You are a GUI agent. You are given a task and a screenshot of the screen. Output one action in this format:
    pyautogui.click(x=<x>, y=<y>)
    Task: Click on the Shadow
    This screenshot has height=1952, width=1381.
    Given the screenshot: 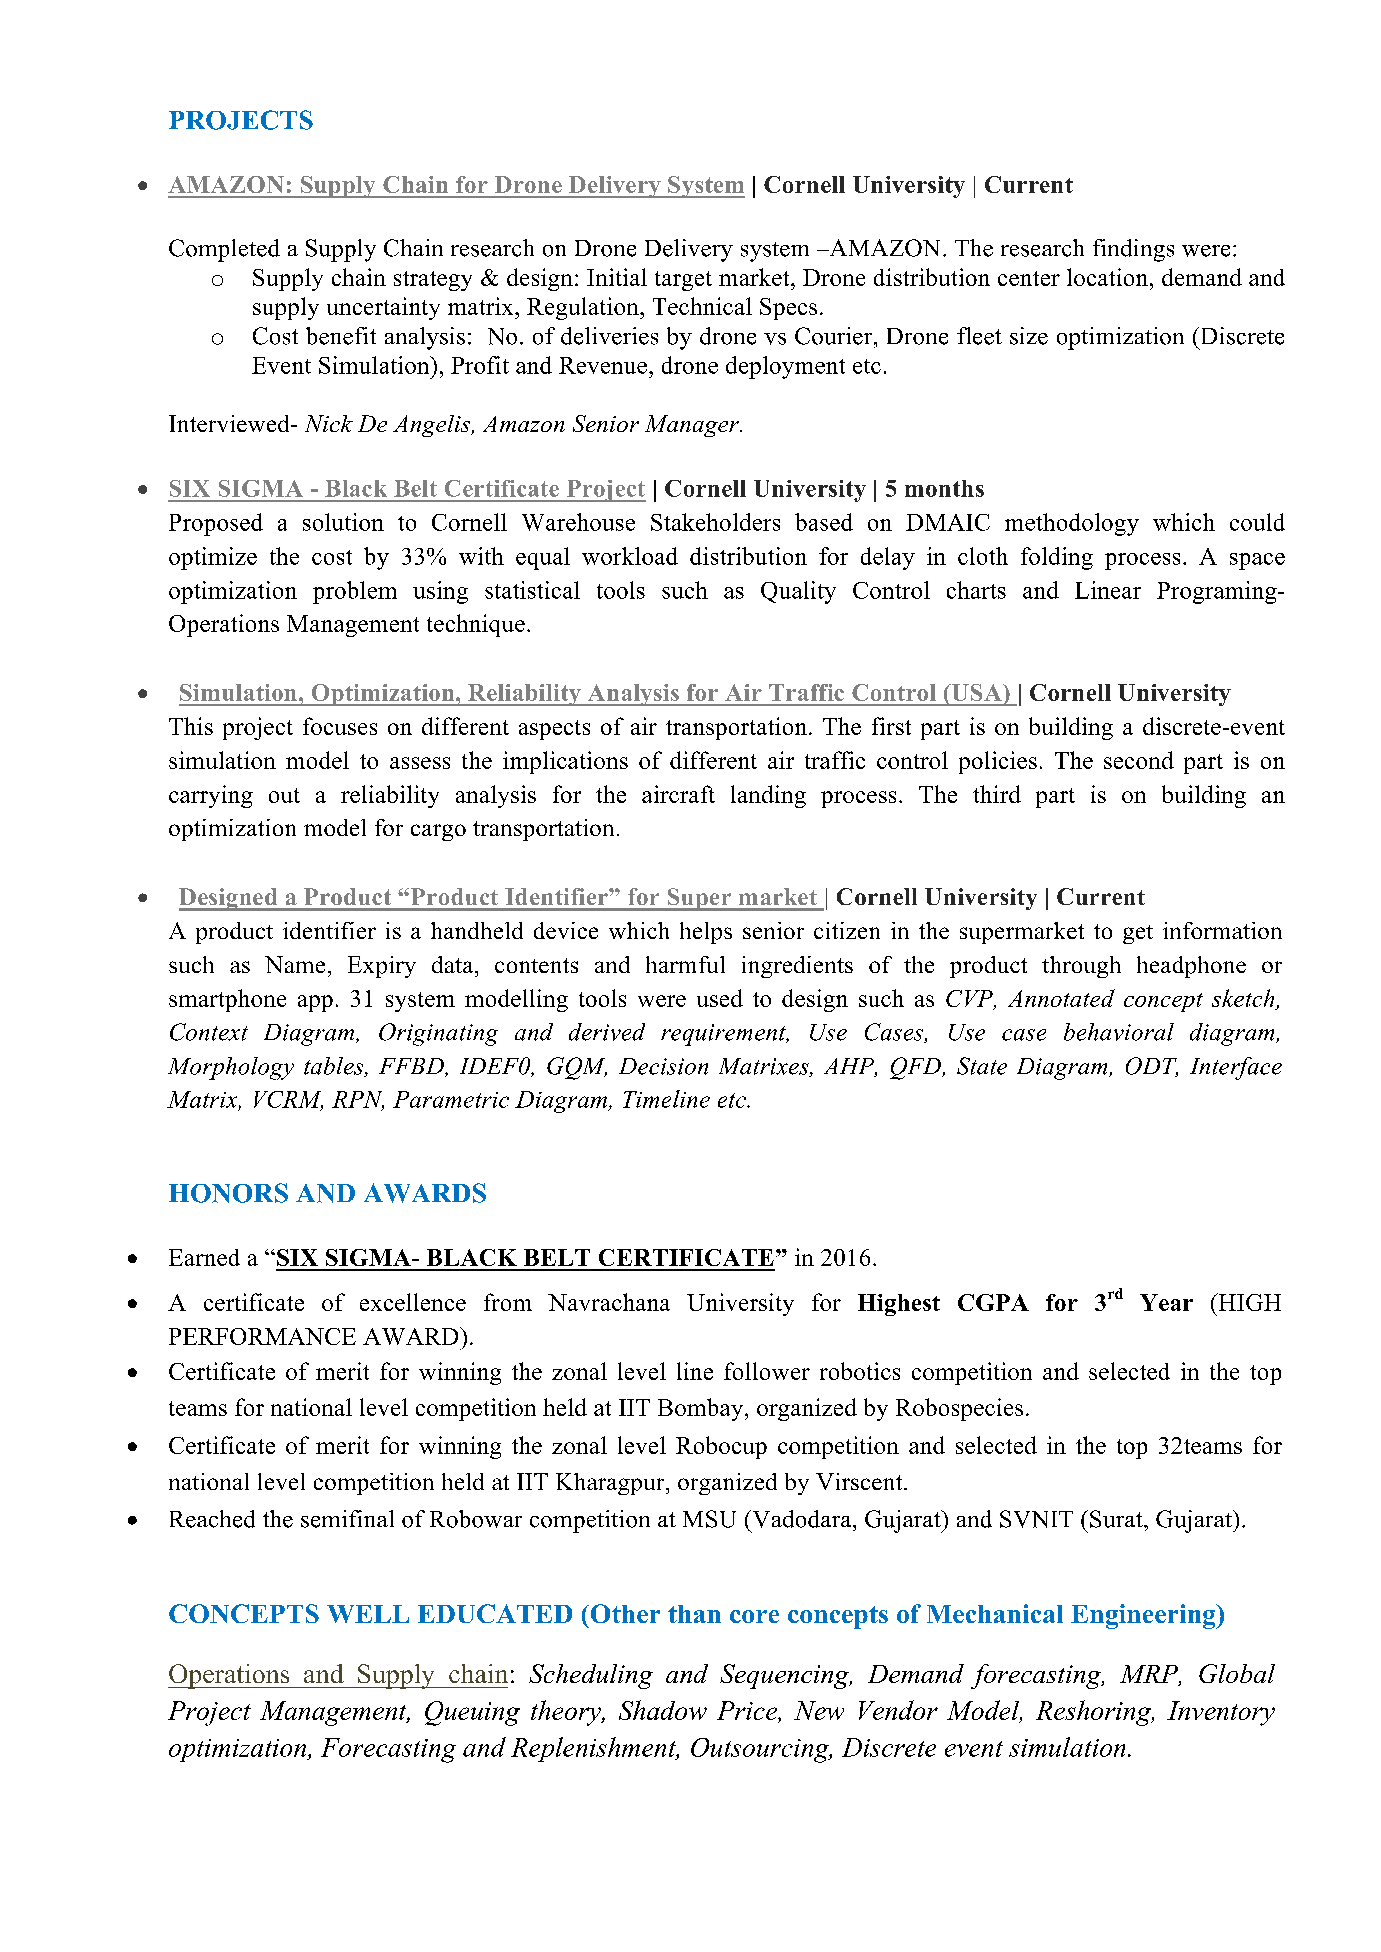 What is the action you would take?
    pyautogui.click(x=663, y=1710)
